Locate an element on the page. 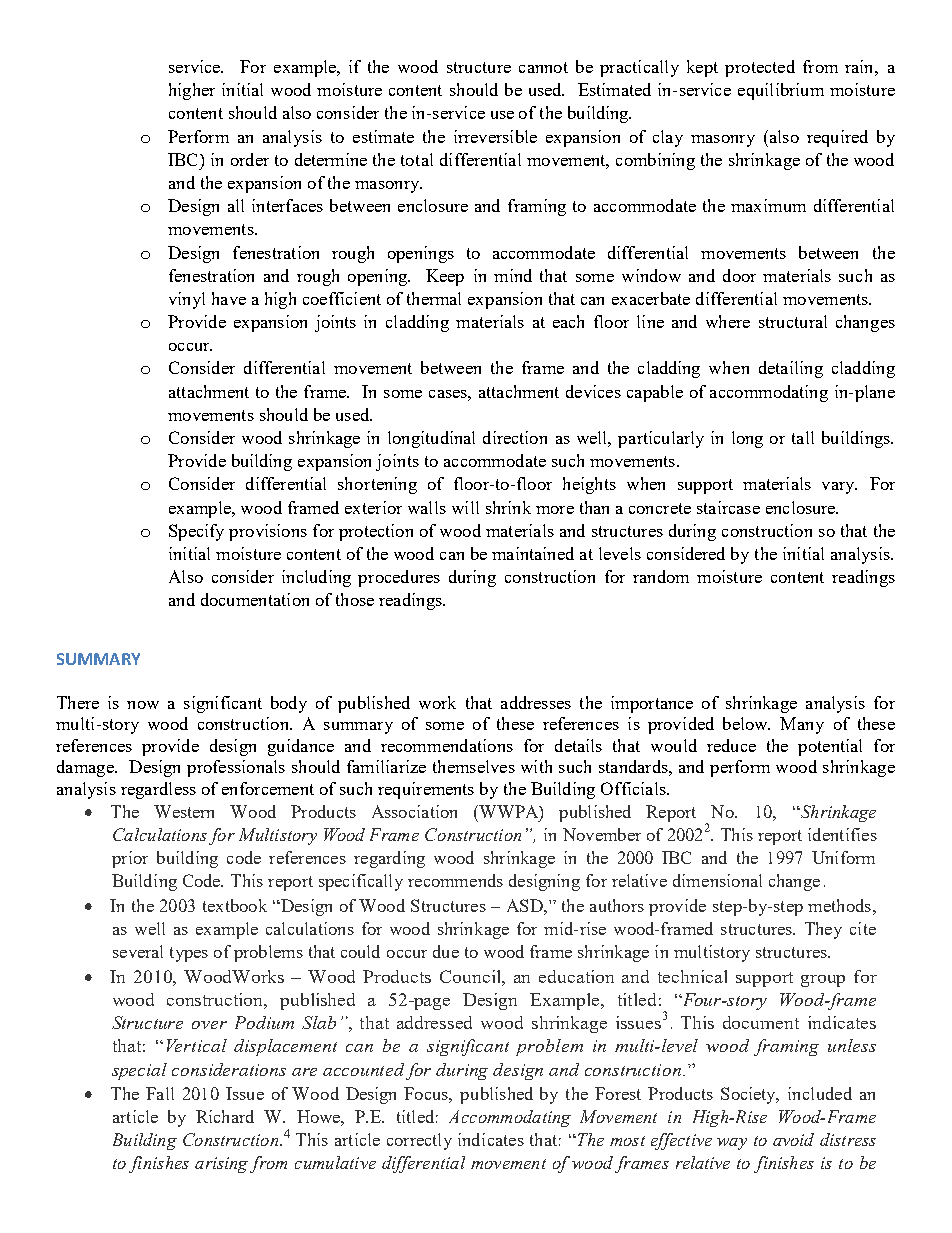 This image has height=1233, width=952. Specify is located at coordinates (196, 532).
